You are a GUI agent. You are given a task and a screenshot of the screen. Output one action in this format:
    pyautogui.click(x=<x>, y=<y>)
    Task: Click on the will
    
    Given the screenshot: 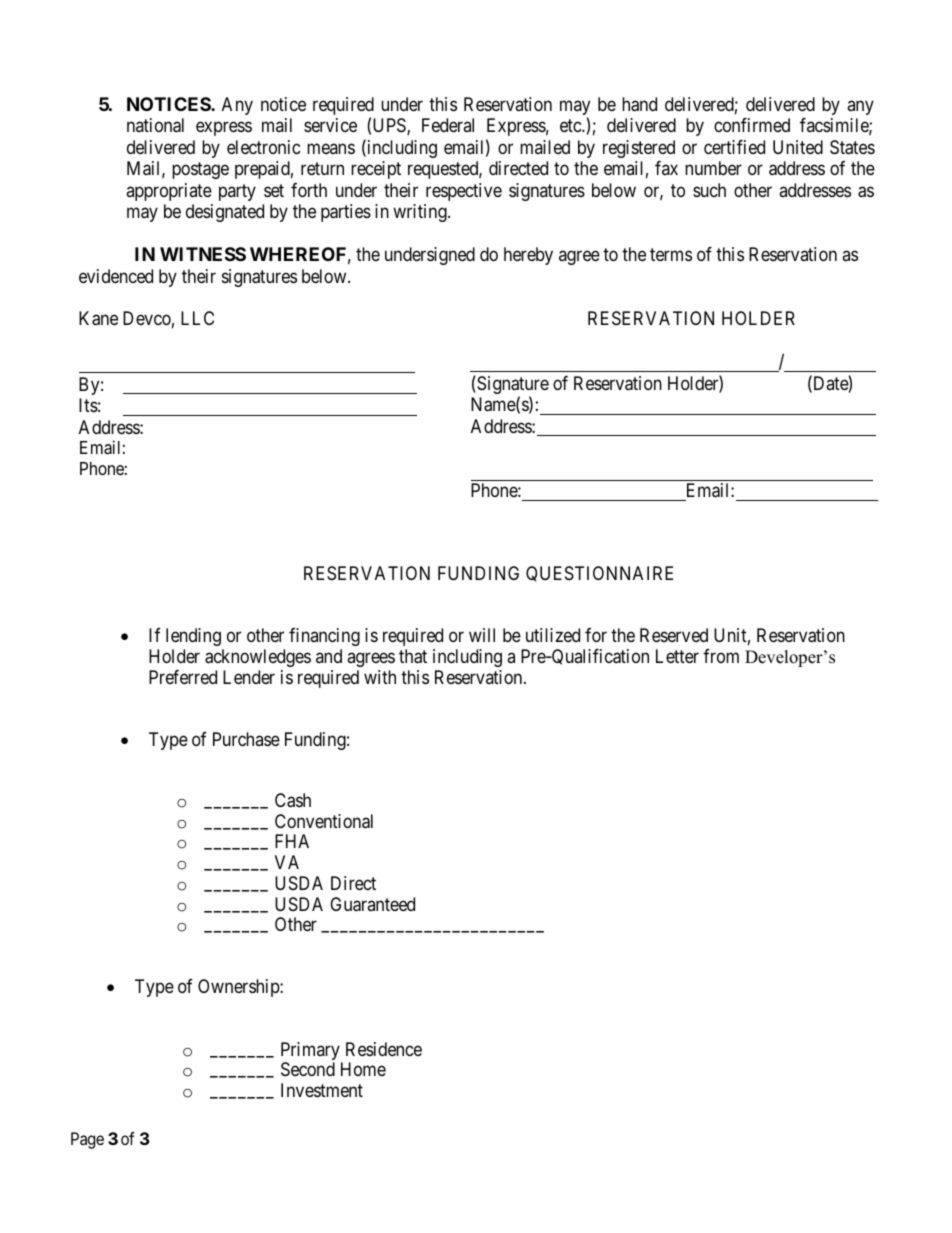 What is the action you would take?
    pyautogui.click(x=482, y=635)
